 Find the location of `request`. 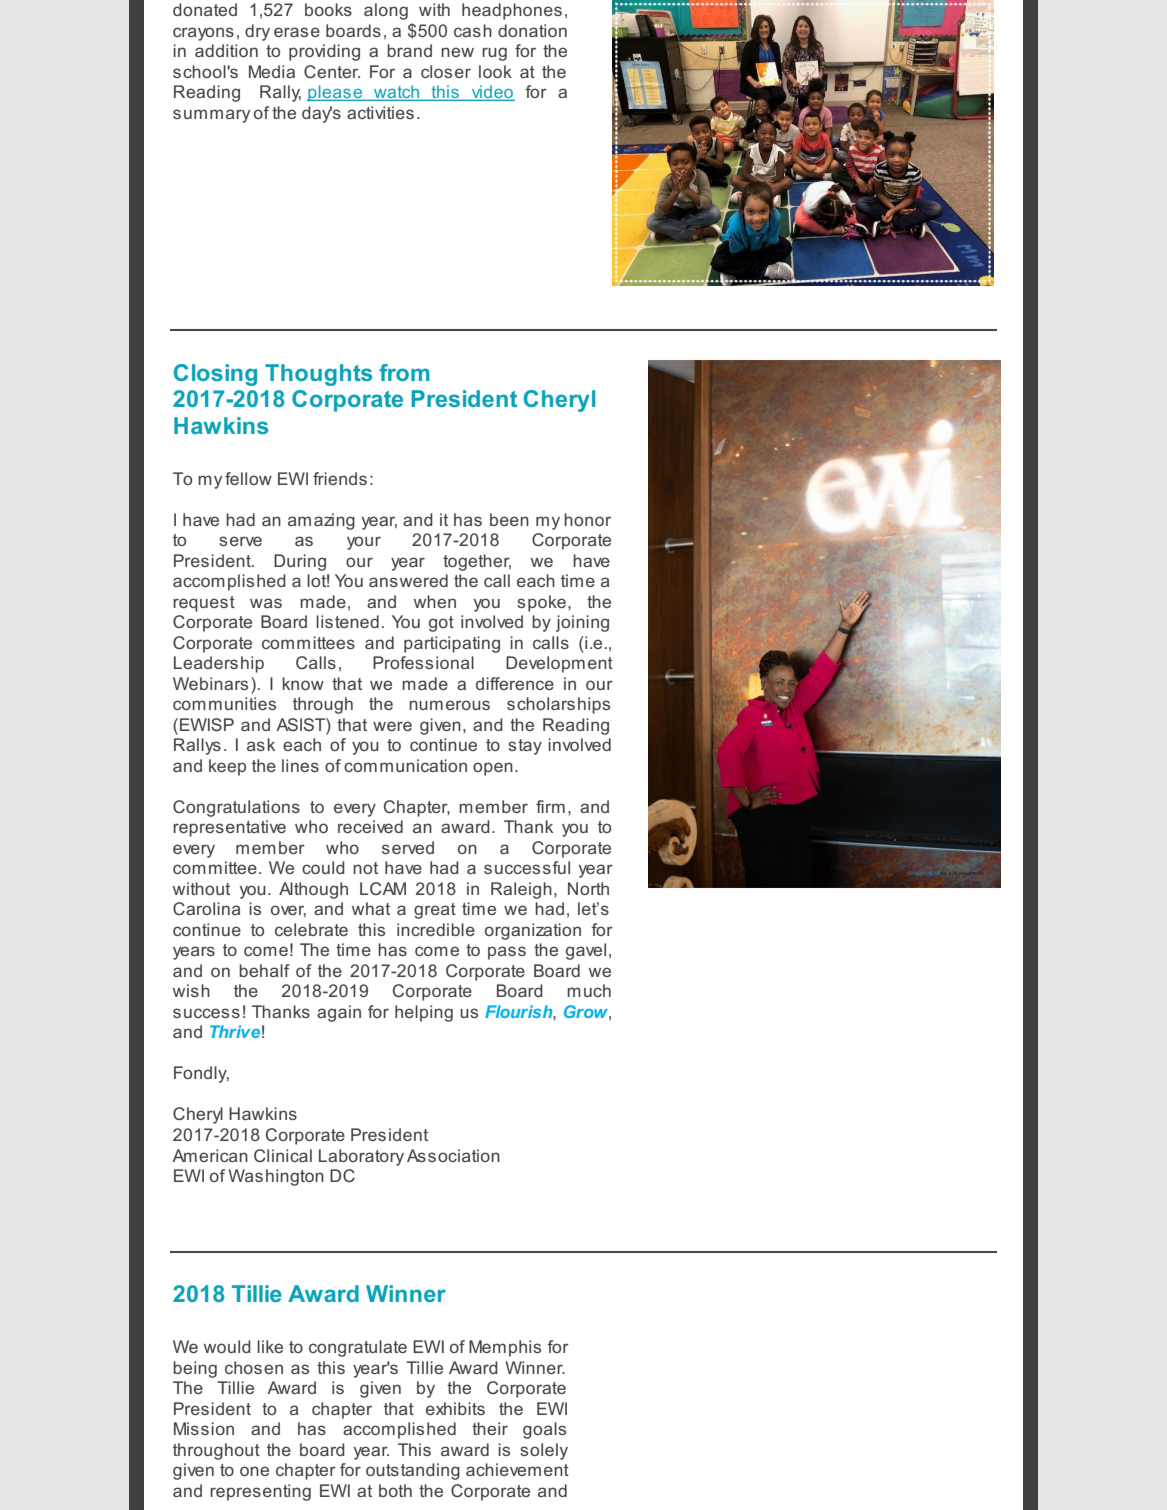

request is located at coordinates (204, 604).
